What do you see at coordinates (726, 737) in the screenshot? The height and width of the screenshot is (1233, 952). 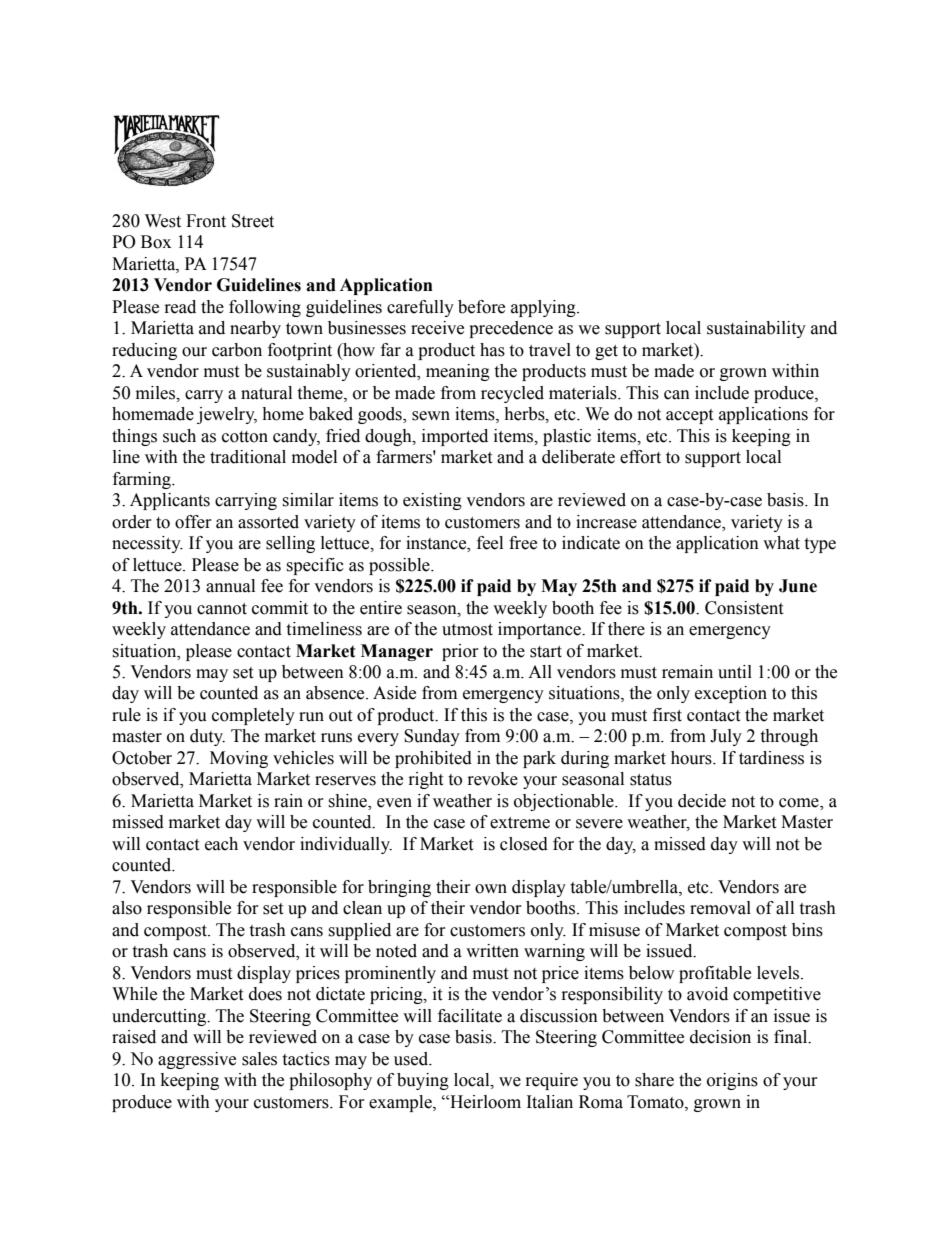 I see `July` at bounding box center [726, 737].
